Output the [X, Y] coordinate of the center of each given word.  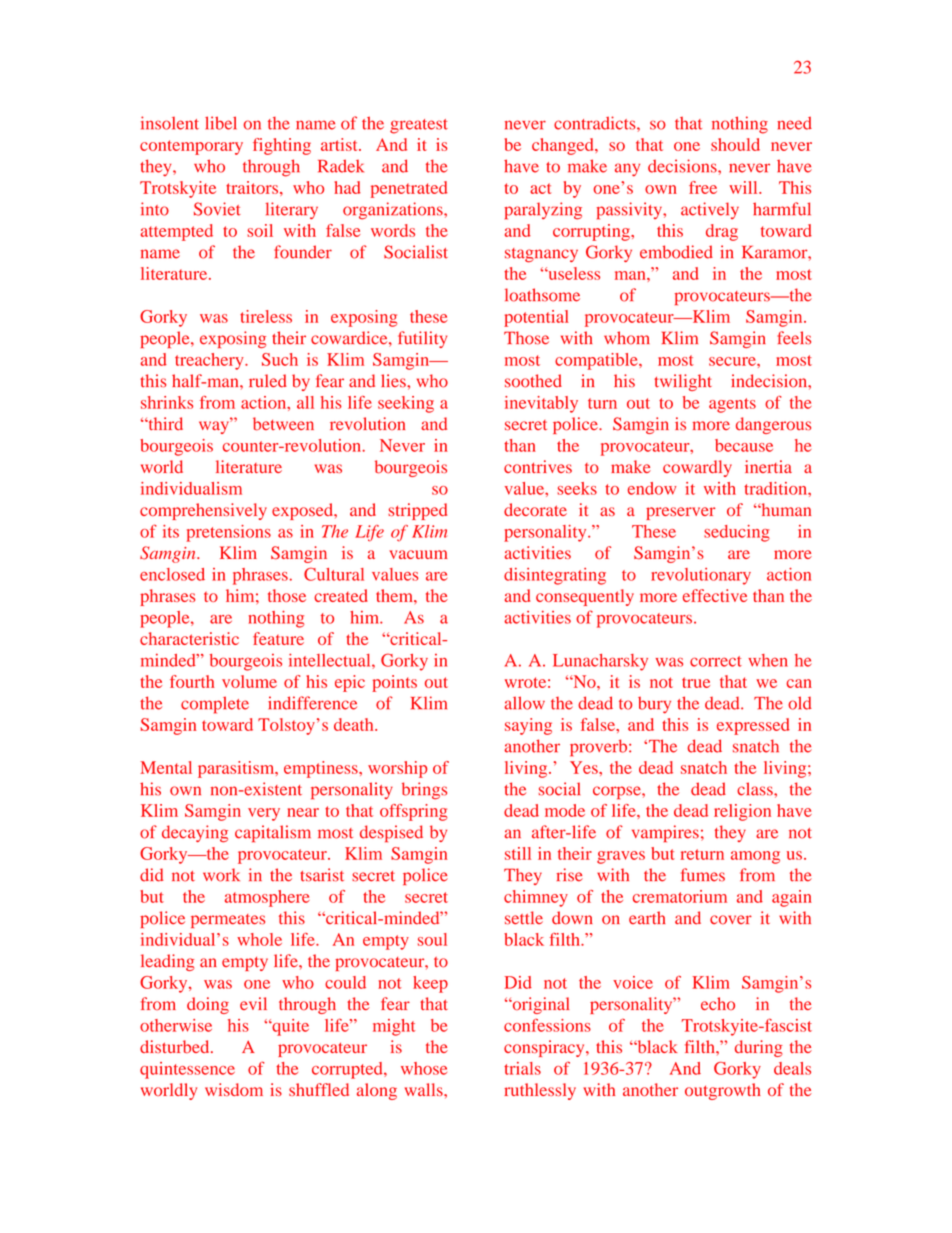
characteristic [189, 638]
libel [221, 123]
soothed [533, 381]
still [518, 853]
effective [715, 595]
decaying [195, 834]
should [735, 144]
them [395, 595]
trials [522, 1068]
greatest [419, 126]
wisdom [234, 1089]
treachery [210, 361]
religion [742, 812]
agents [732, 405]
